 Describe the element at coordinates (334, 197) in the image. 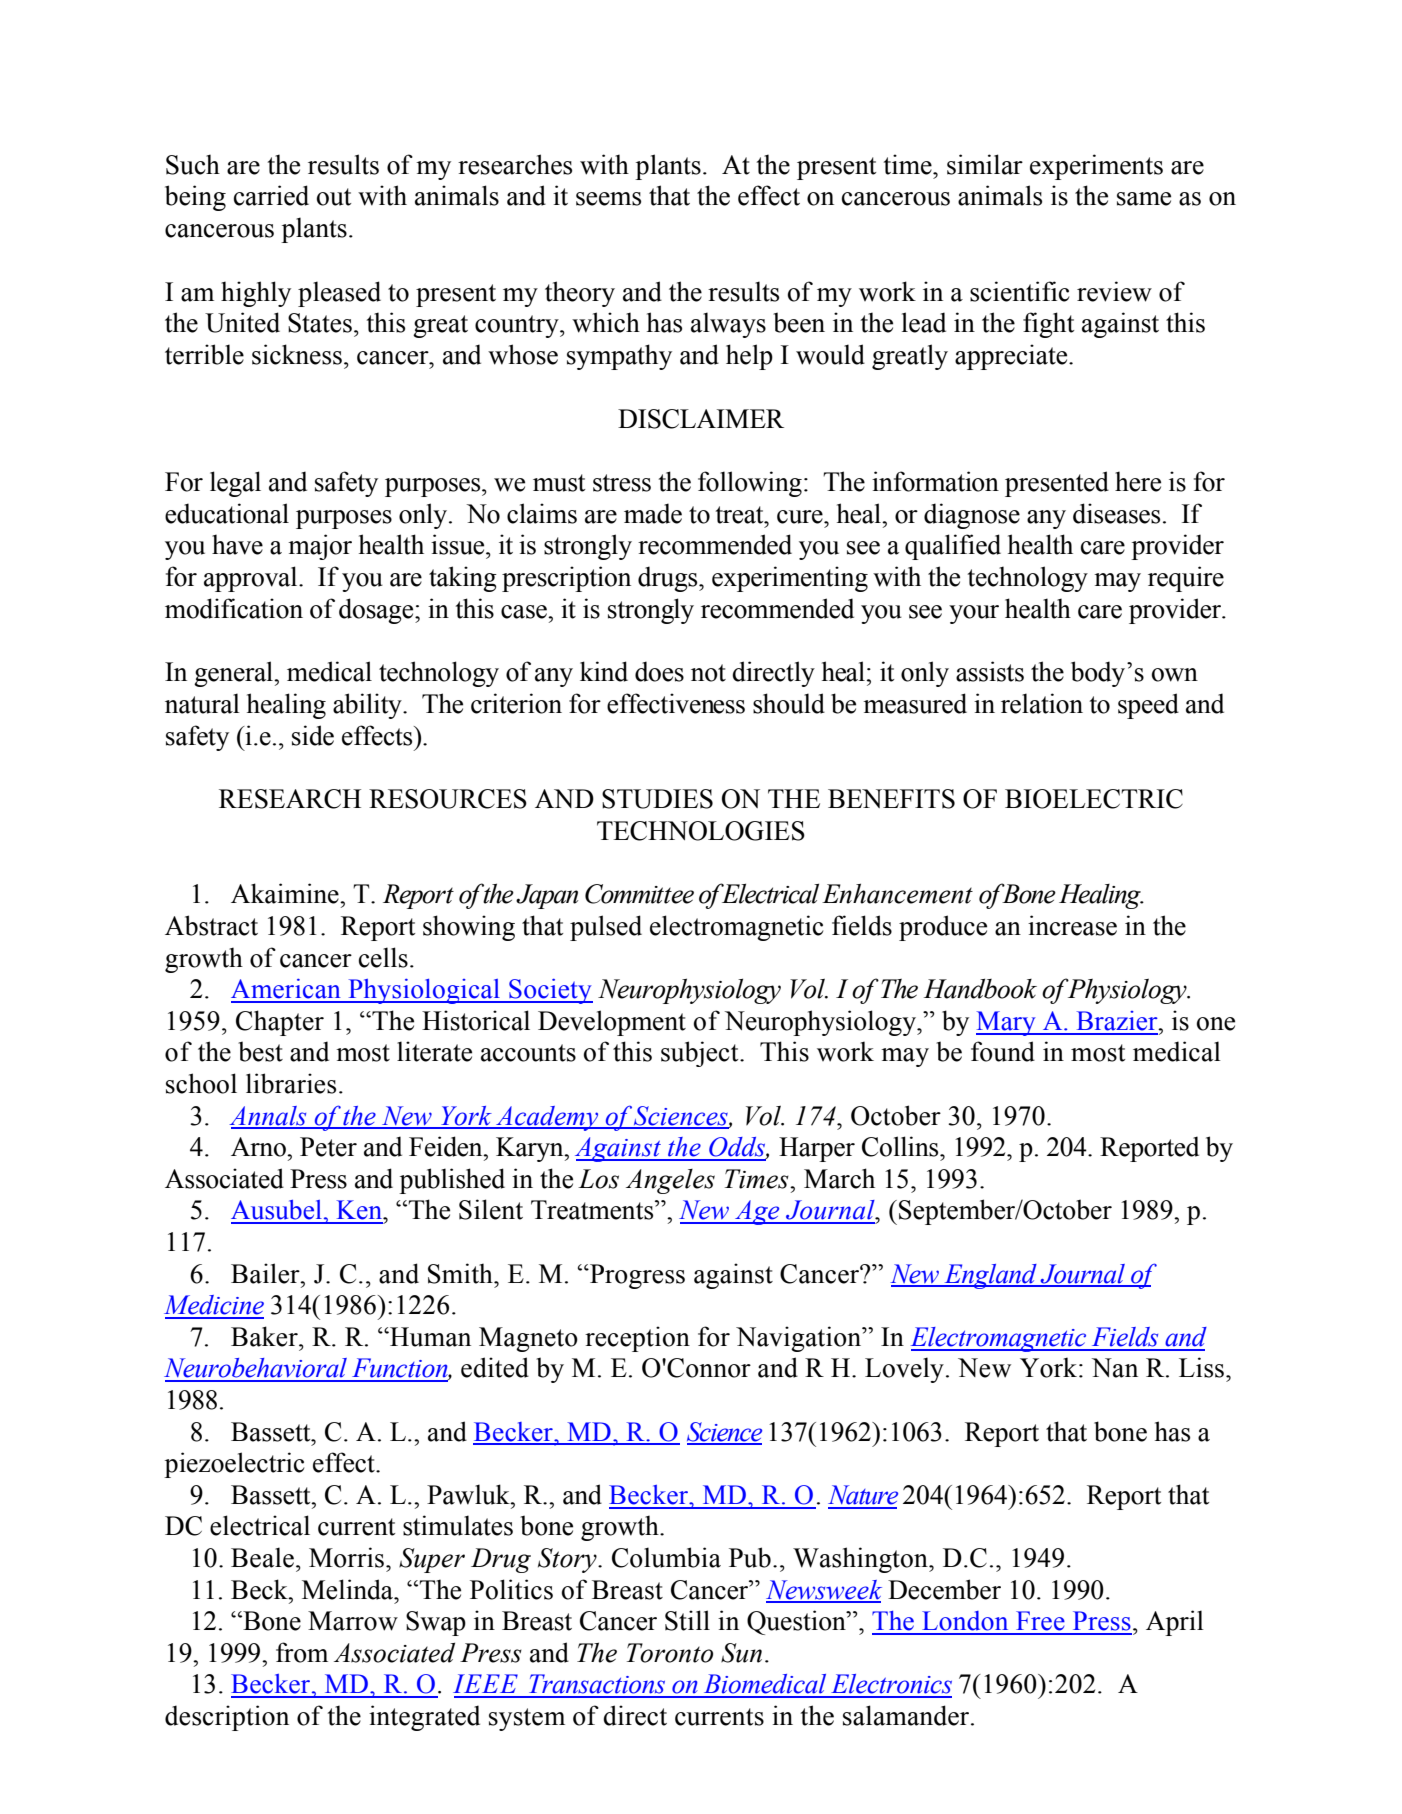

I see `out` at that location.
